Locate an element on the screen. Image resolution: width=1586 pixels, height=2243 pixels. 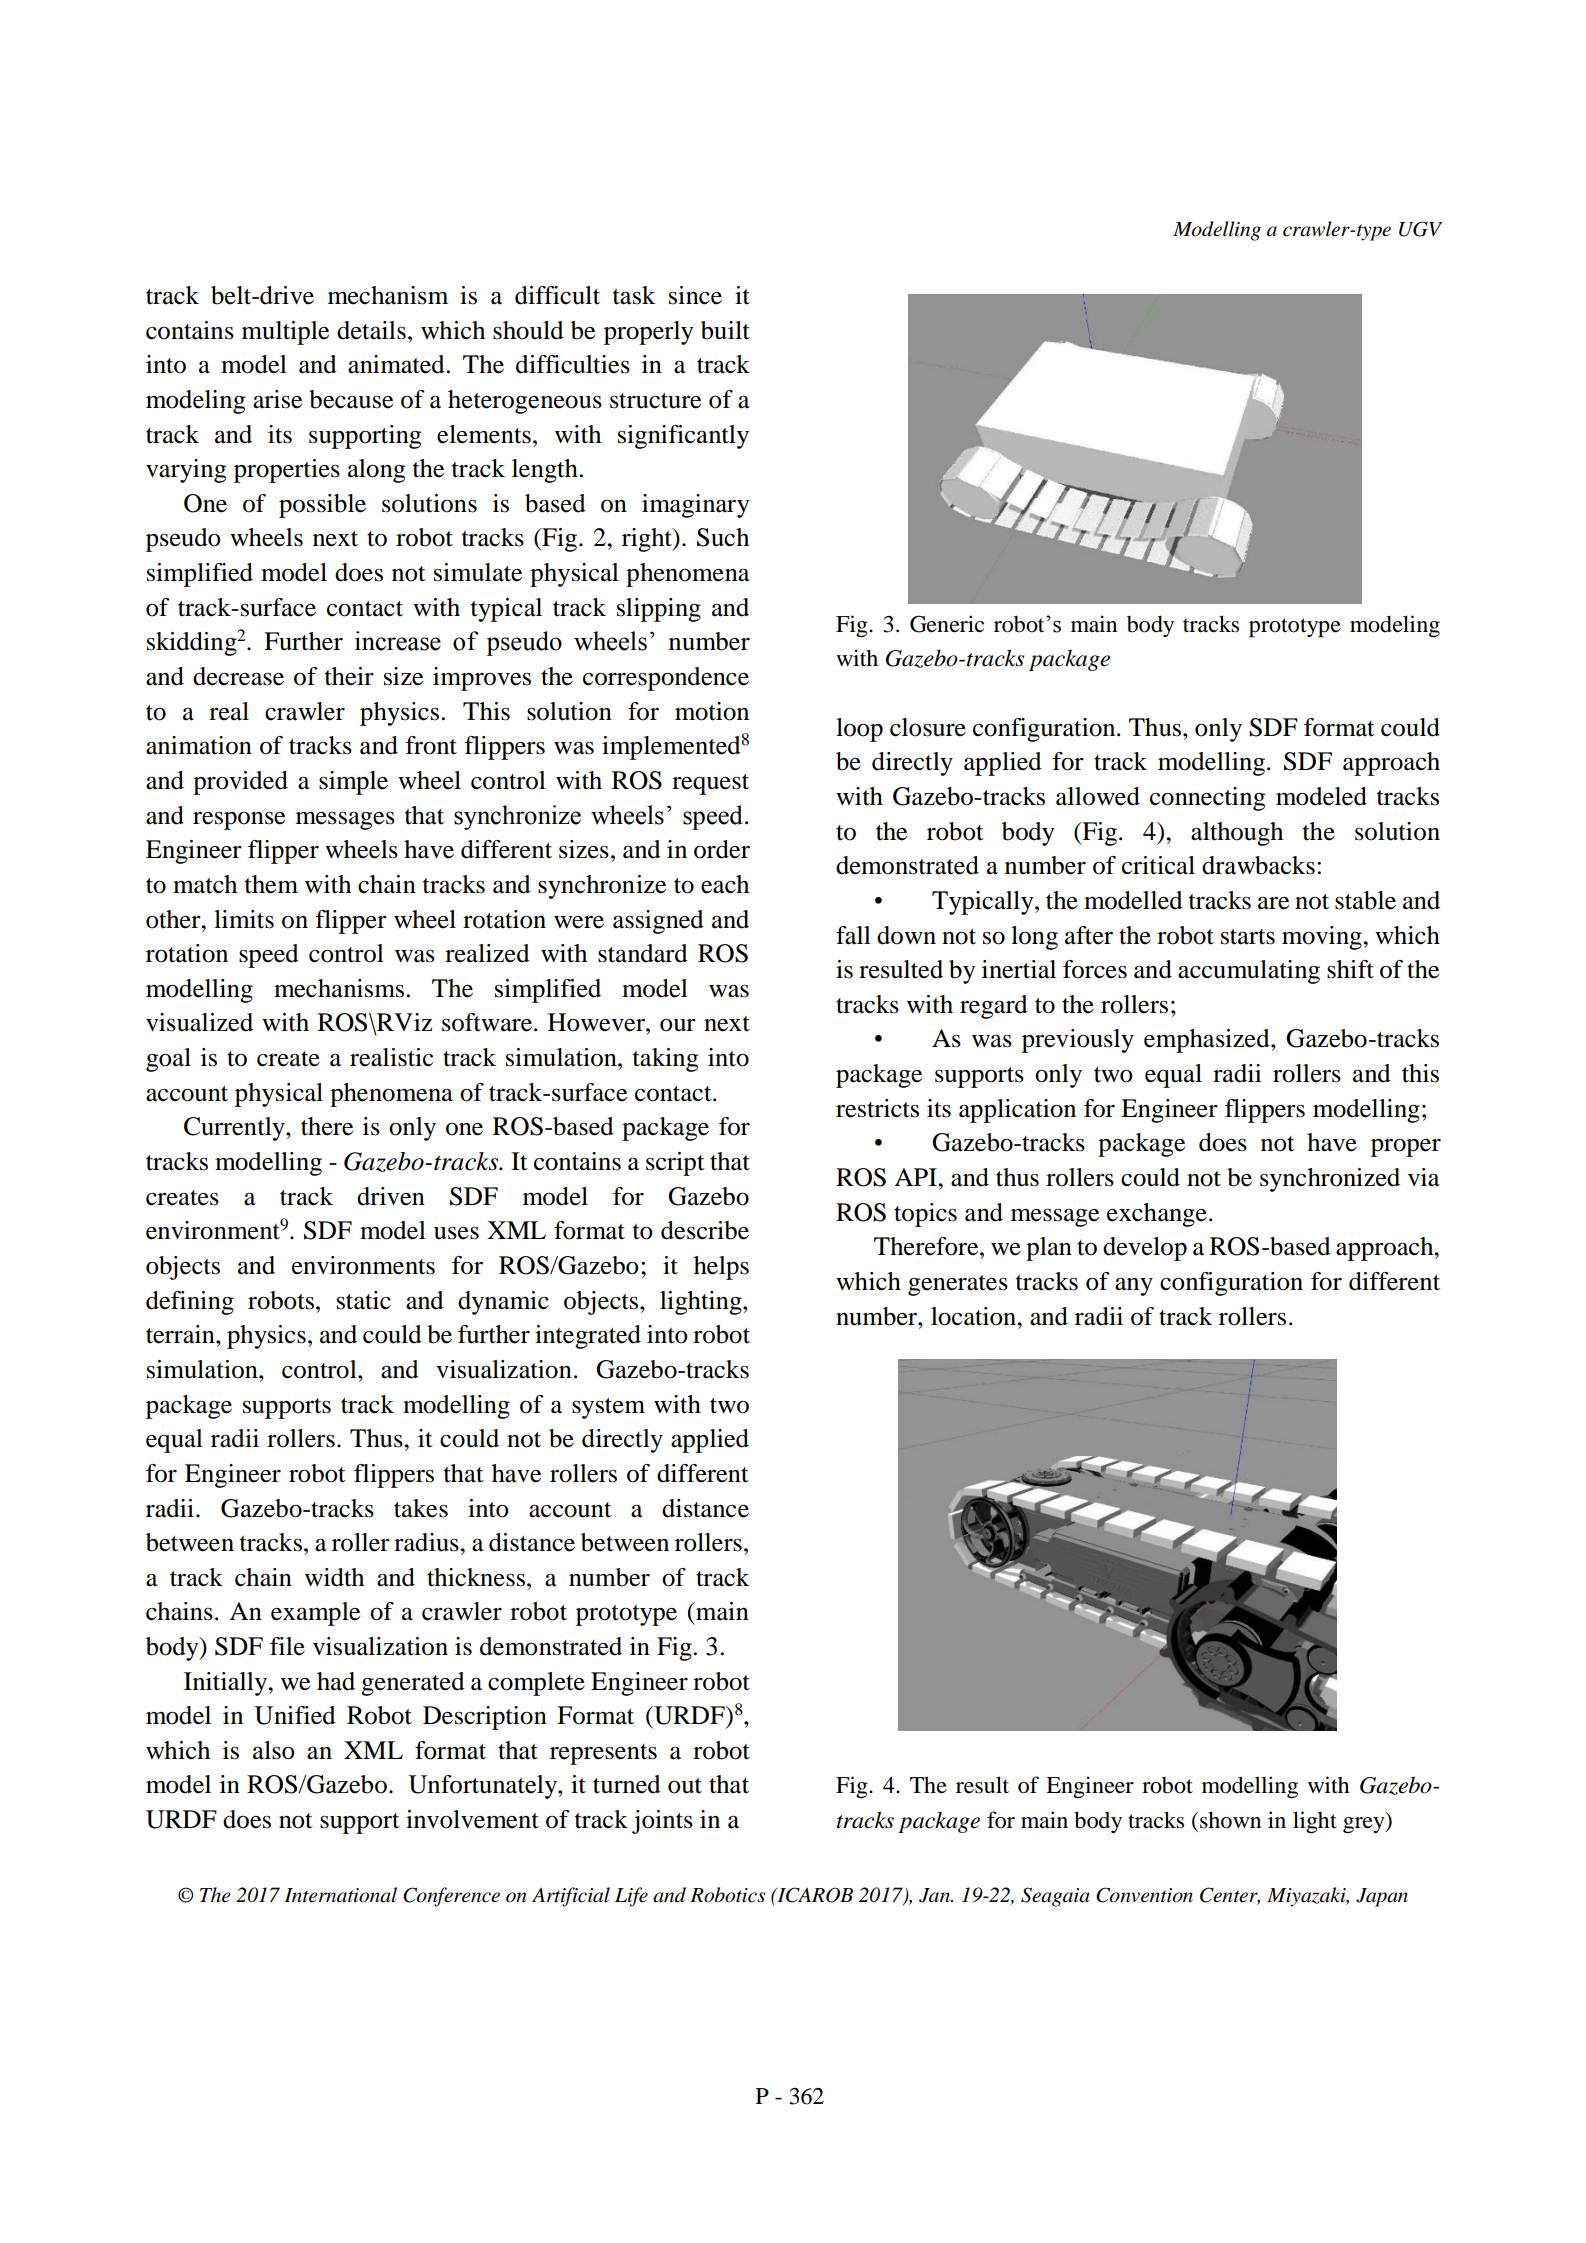
system is located at coordinates (608, 1408).
